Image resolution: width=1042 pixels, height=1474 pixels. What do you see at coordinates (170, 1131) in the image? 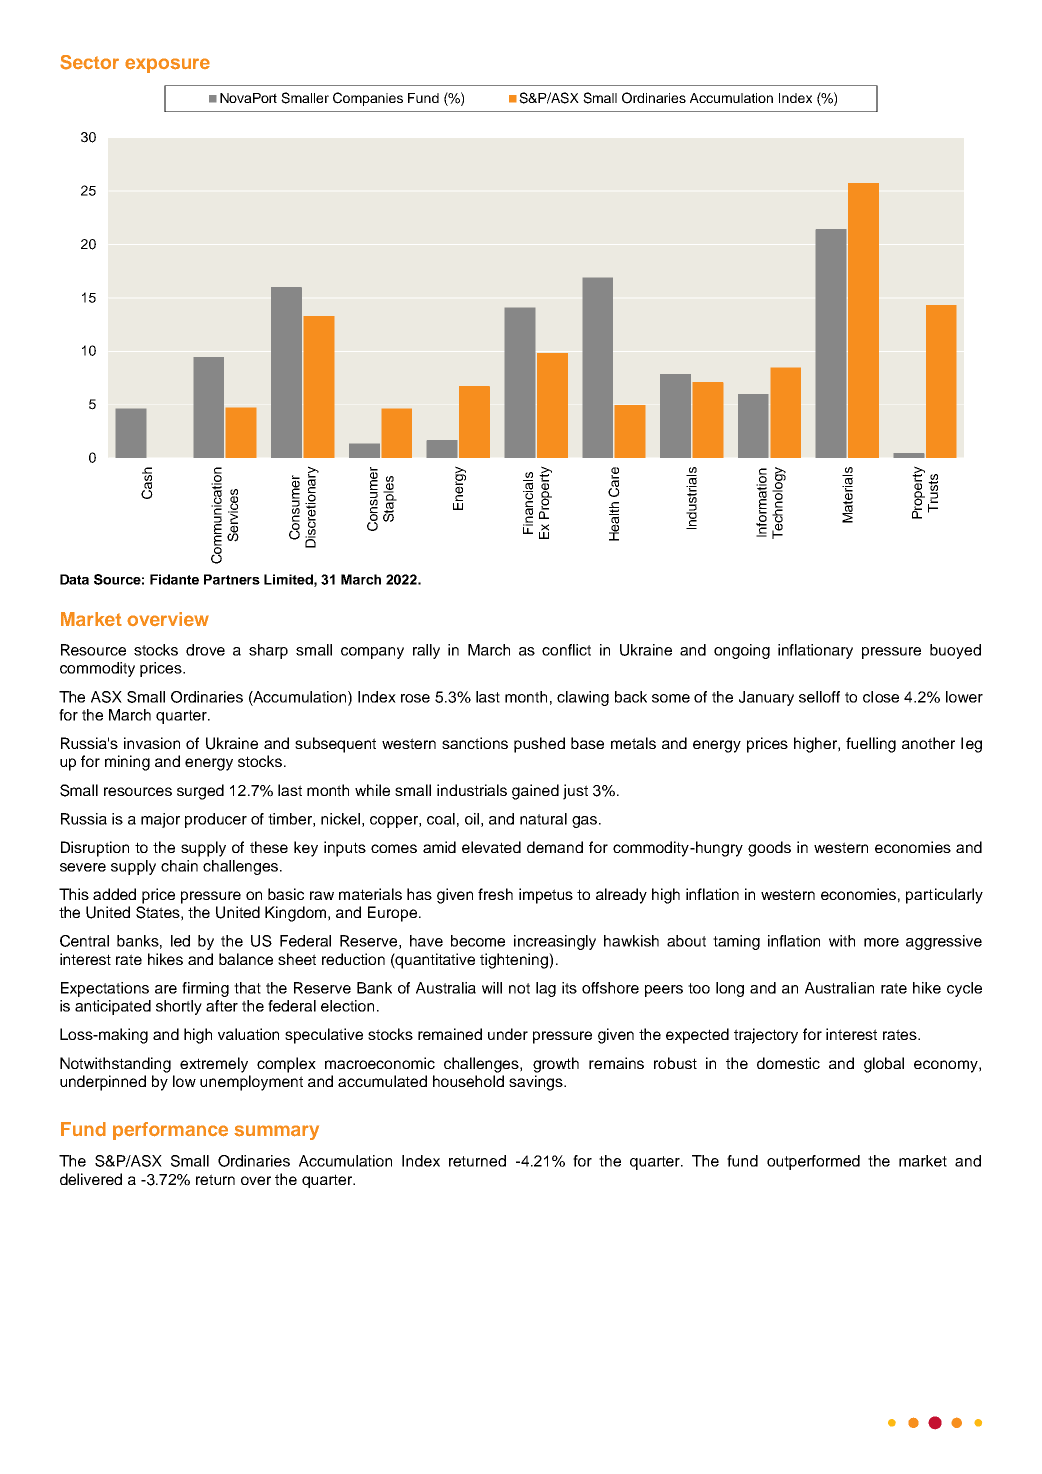
I see `performance` at bounding box center [170, 1131].
